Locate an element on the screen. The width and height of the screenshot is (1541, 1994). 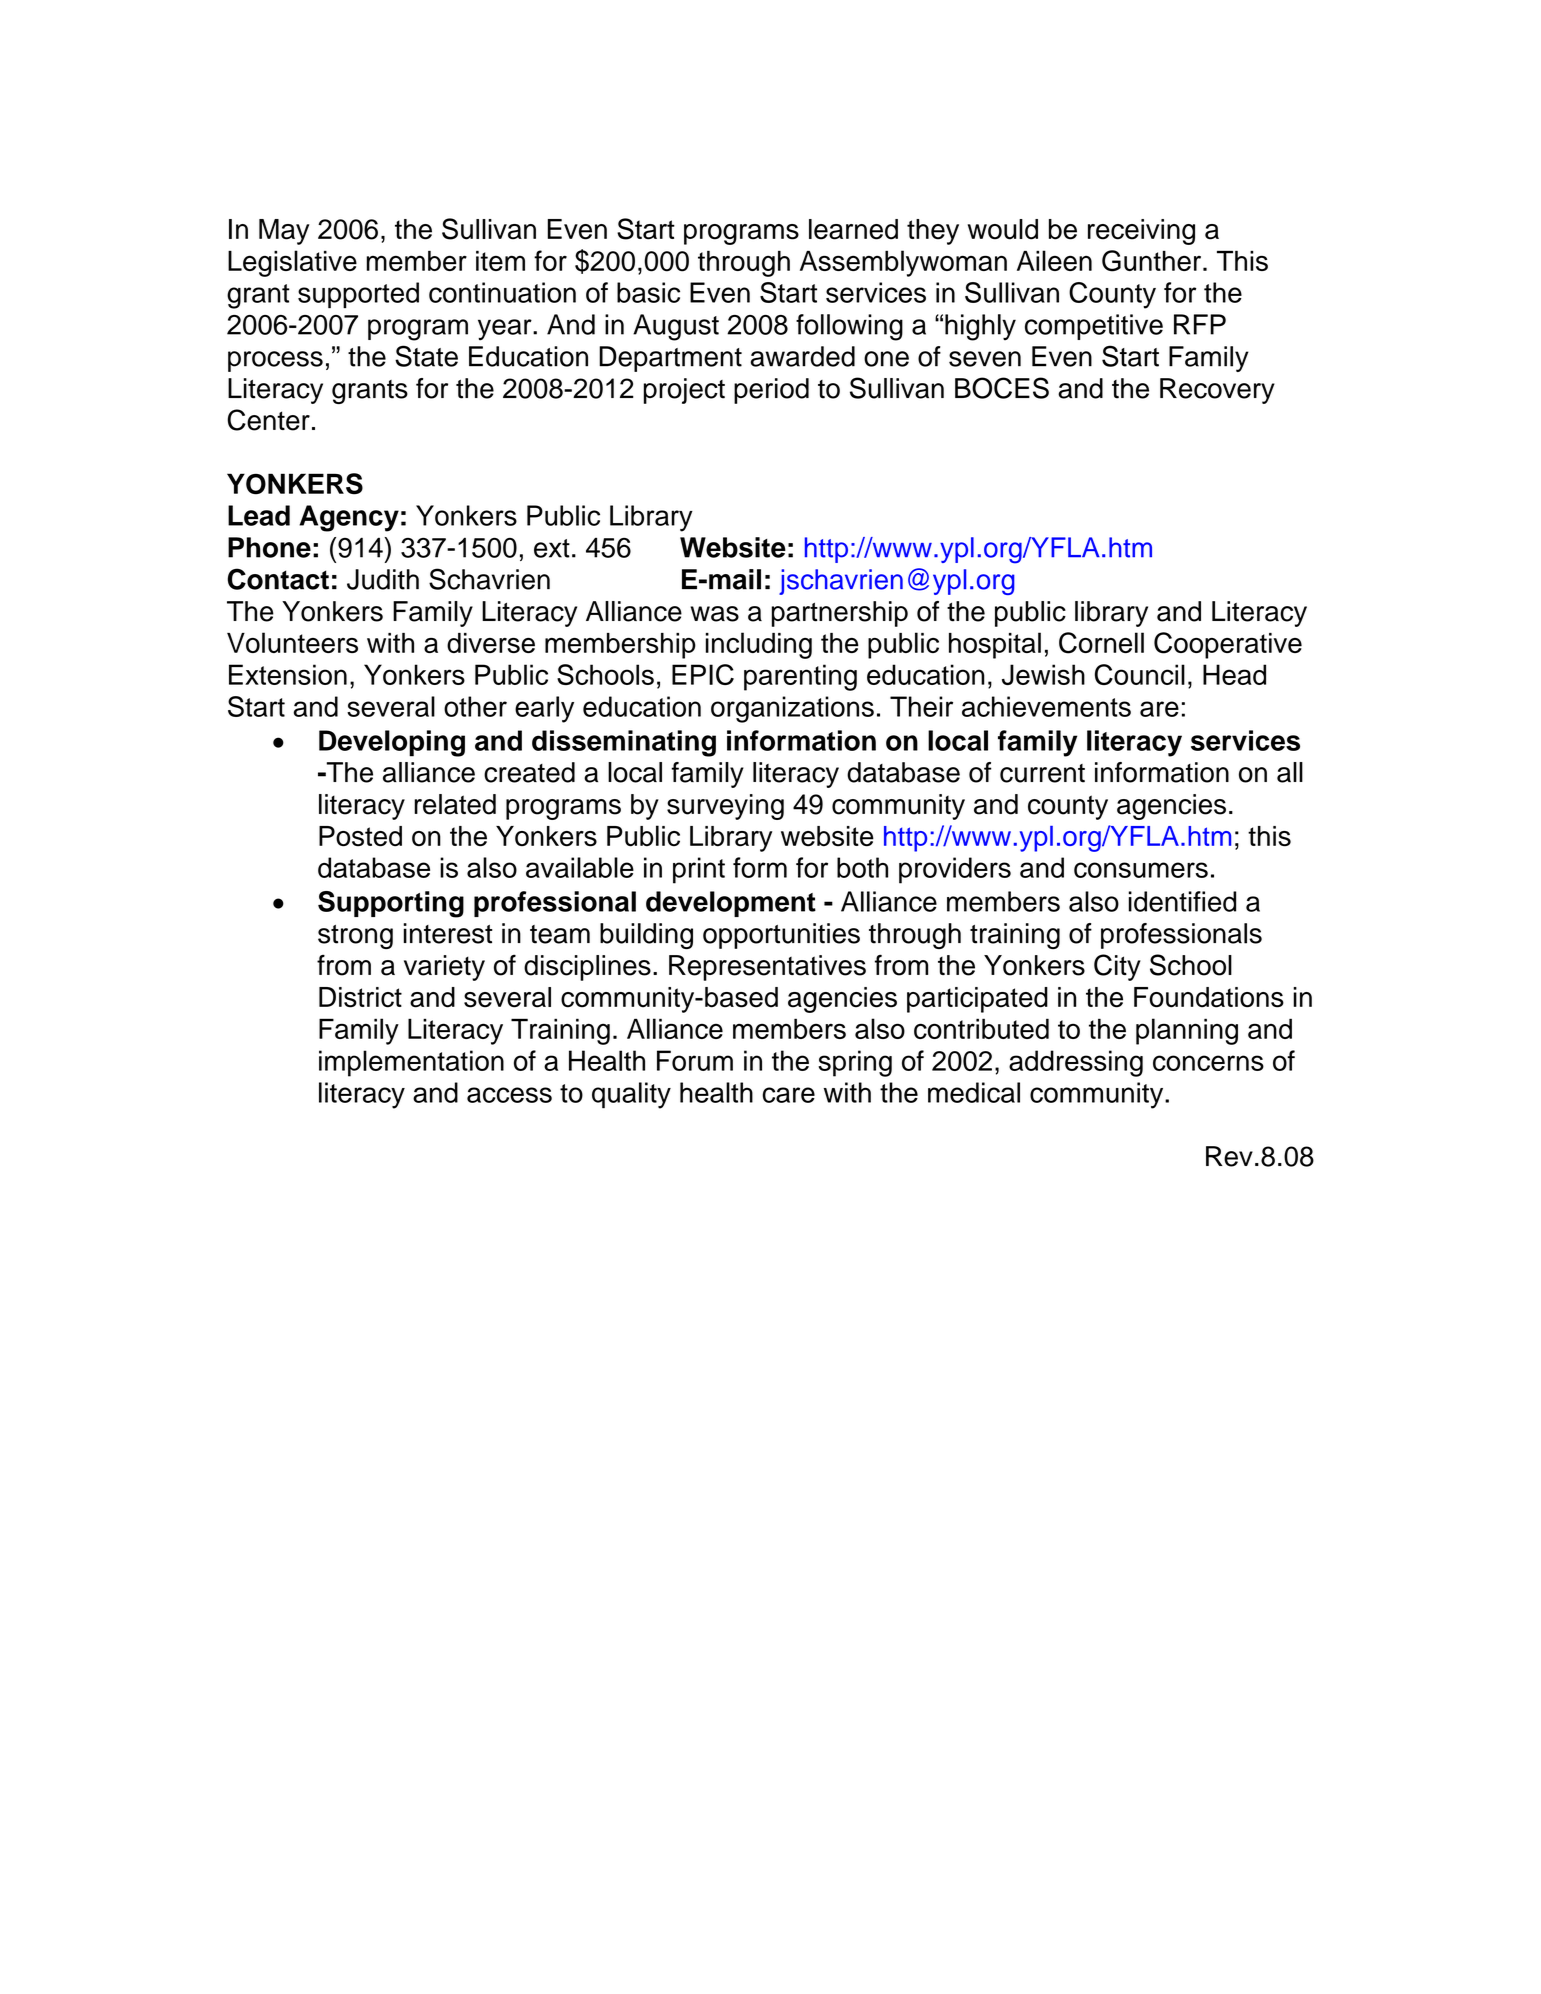
learned is located at coordinates (853, 229).
